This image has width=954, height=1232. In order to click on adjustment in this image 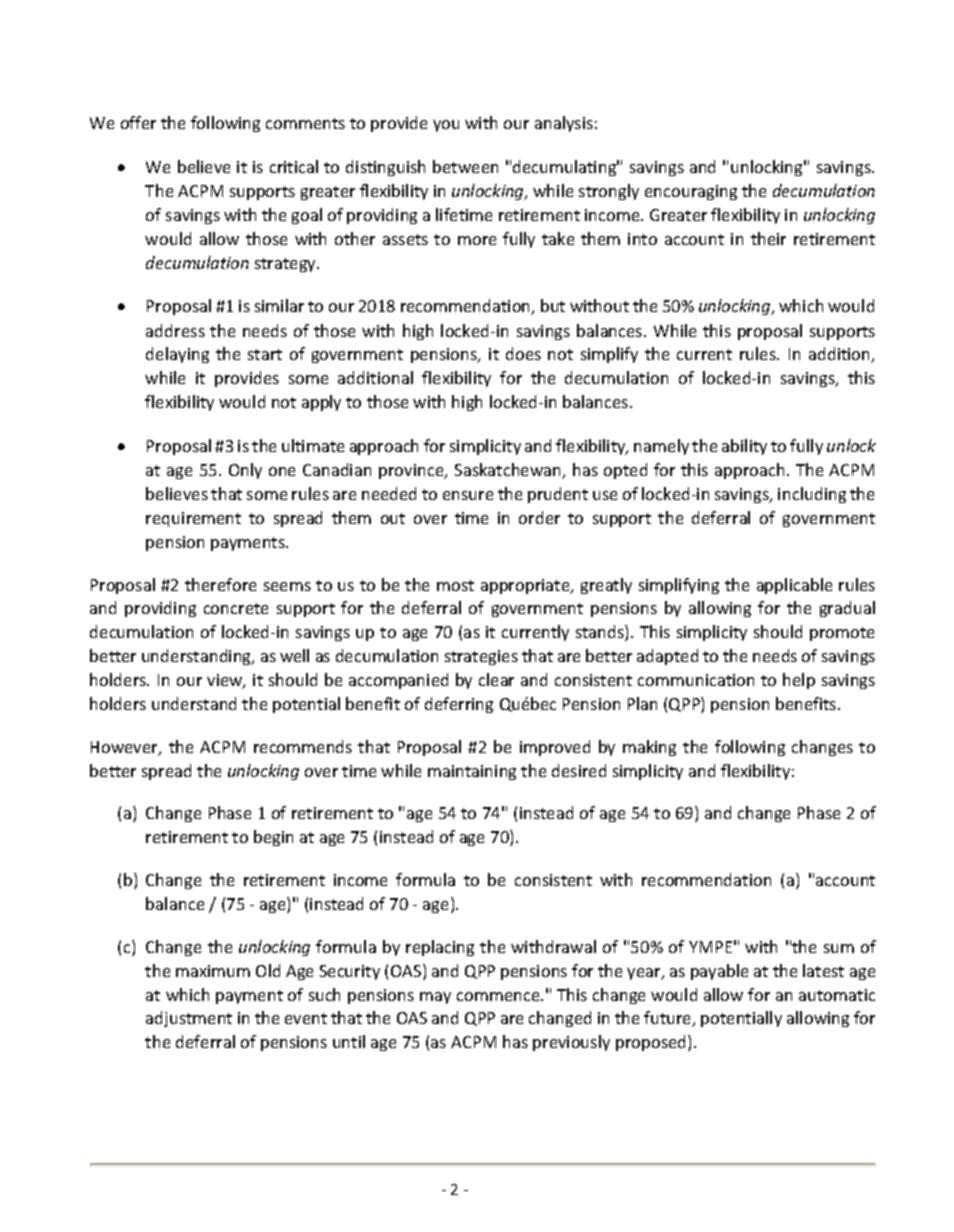, I will do `click(189, 1019)`.
